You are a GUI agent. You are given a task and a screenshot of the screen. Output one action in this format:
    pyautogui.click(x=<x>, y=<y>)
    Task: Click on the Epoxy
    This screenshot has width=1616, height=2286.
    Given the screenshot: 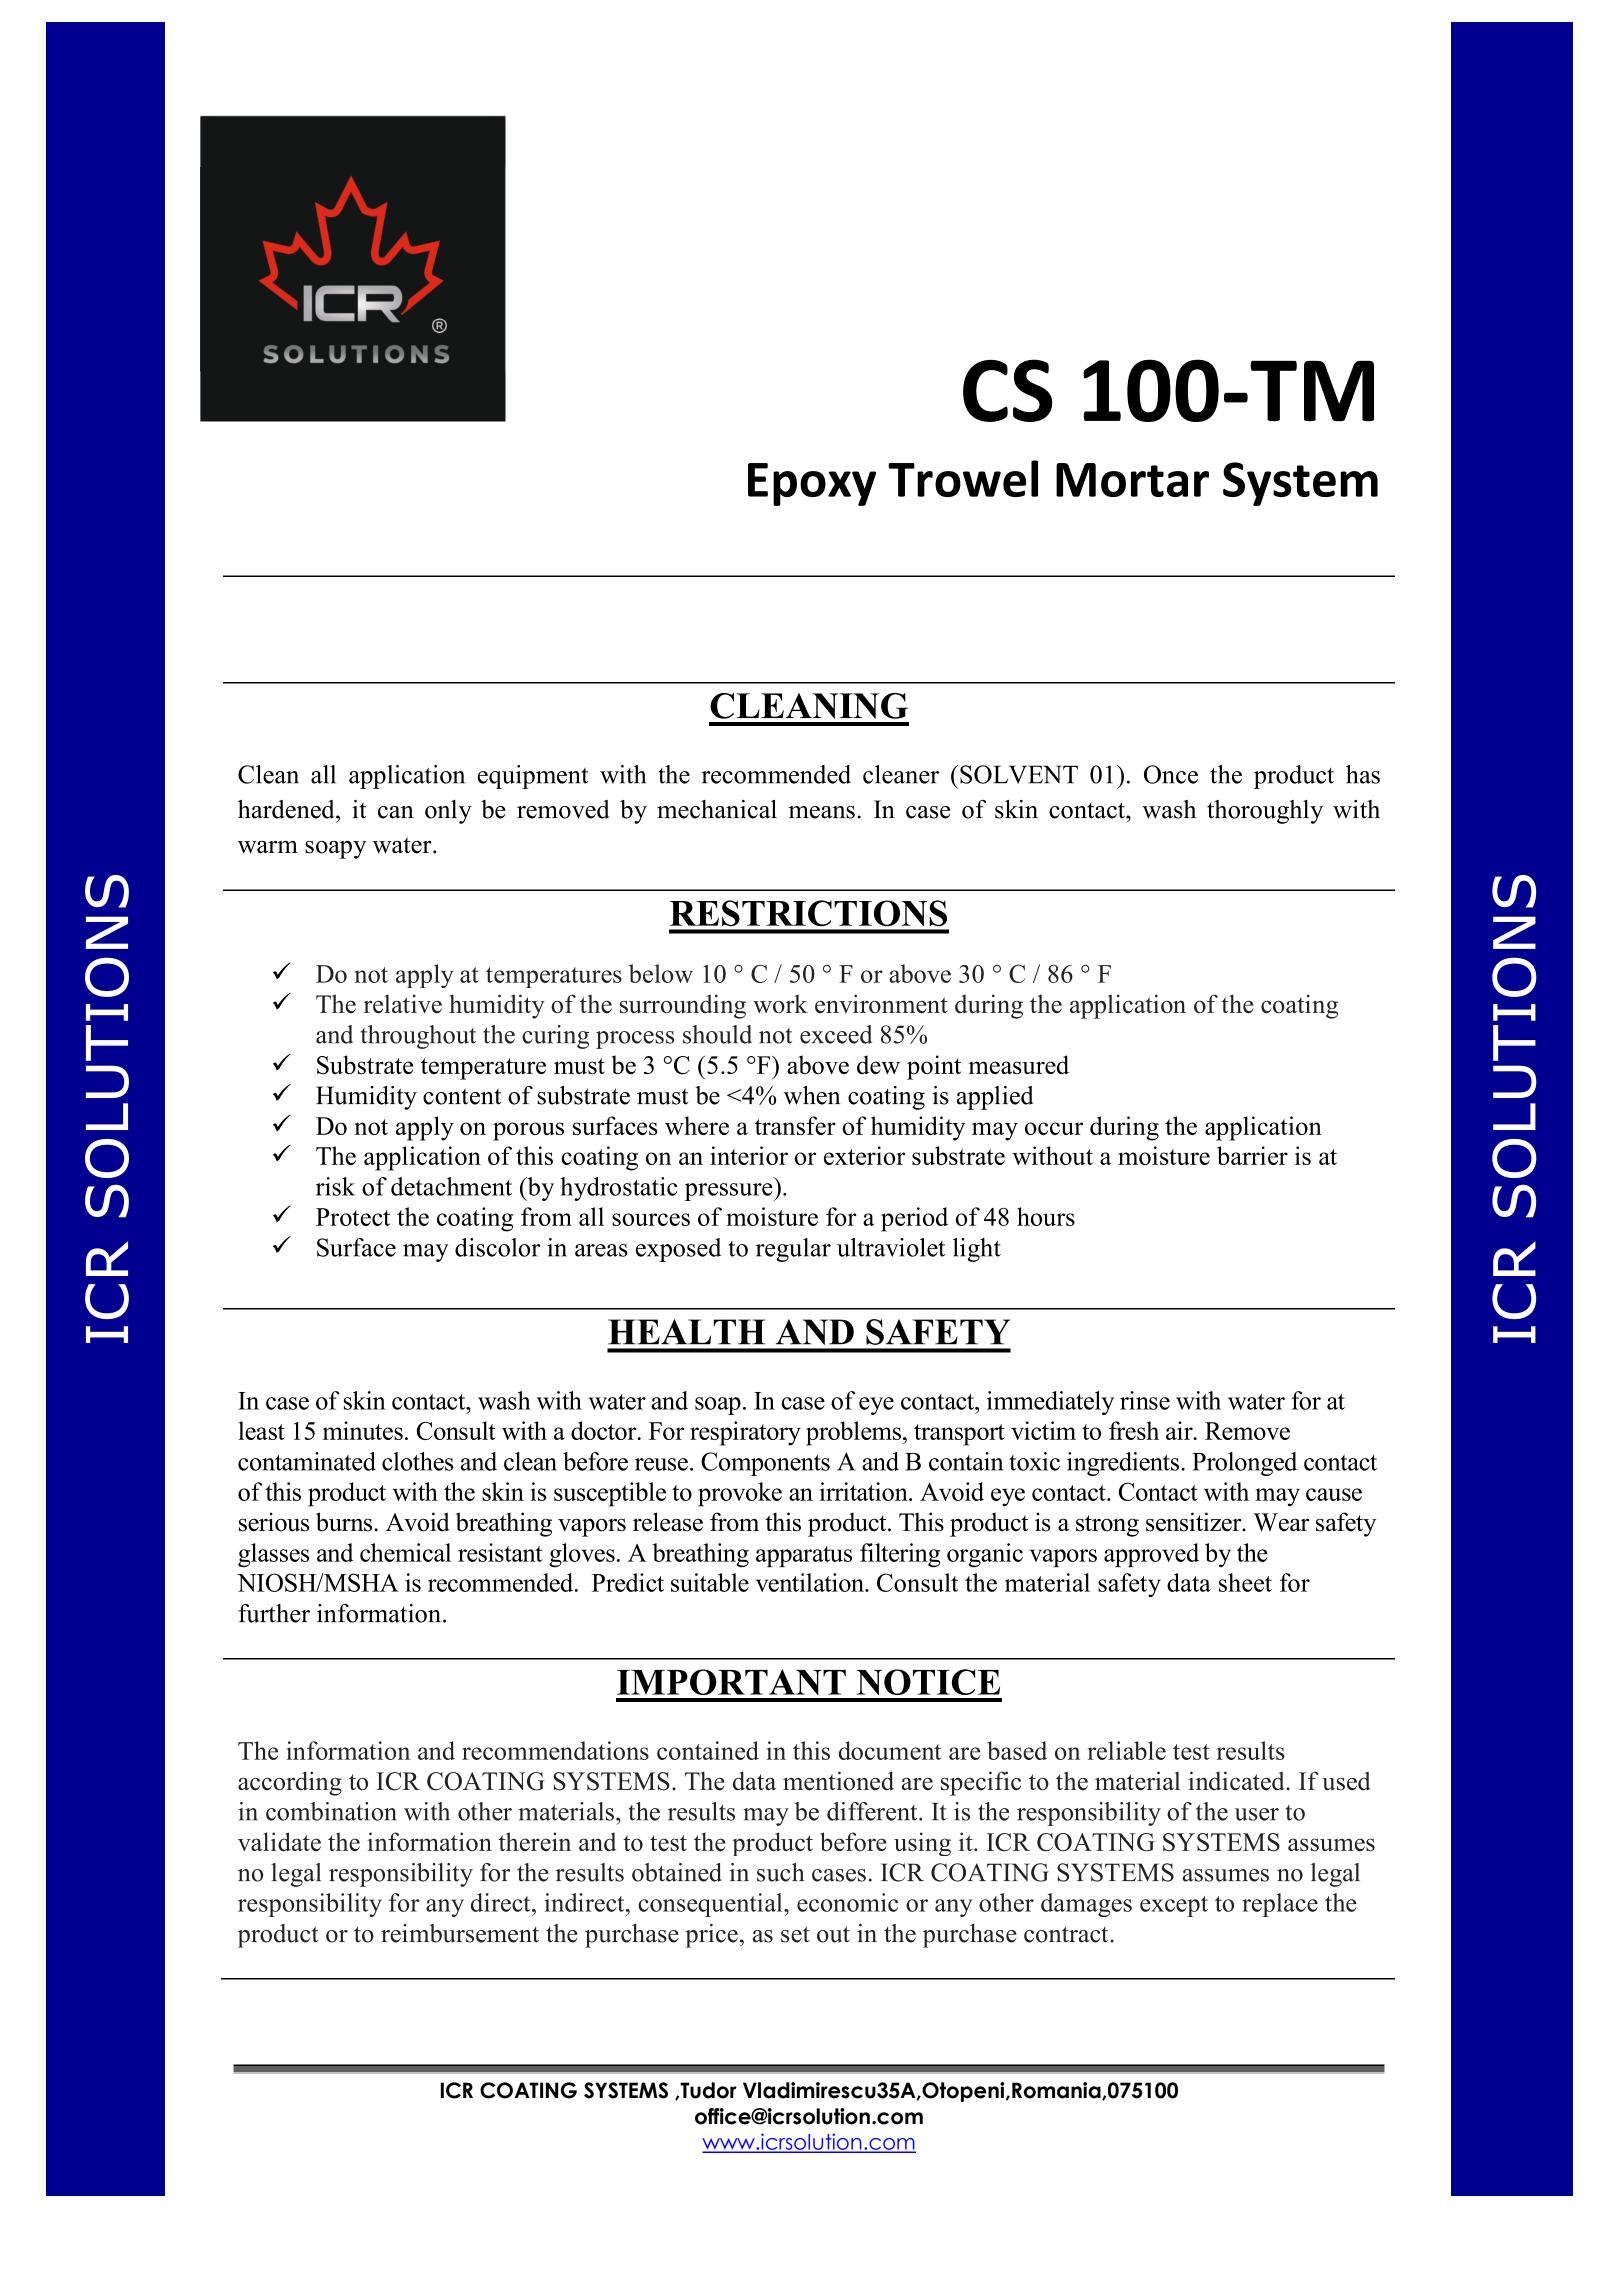 What is the action you would take?
    pyautogui.click(x=812, y=484)
